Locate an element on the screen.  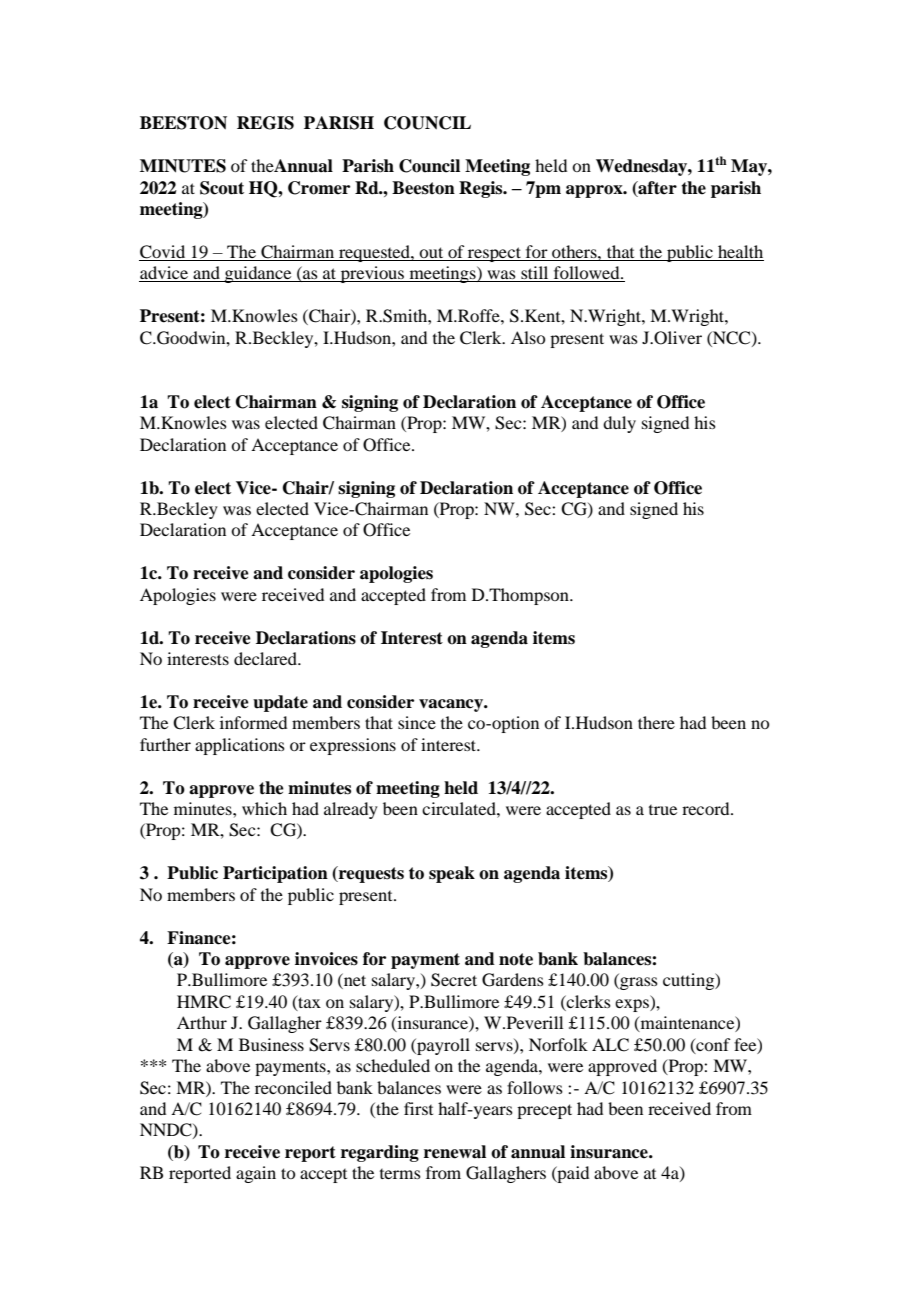
Participation is located at coordinates (275, 874).
